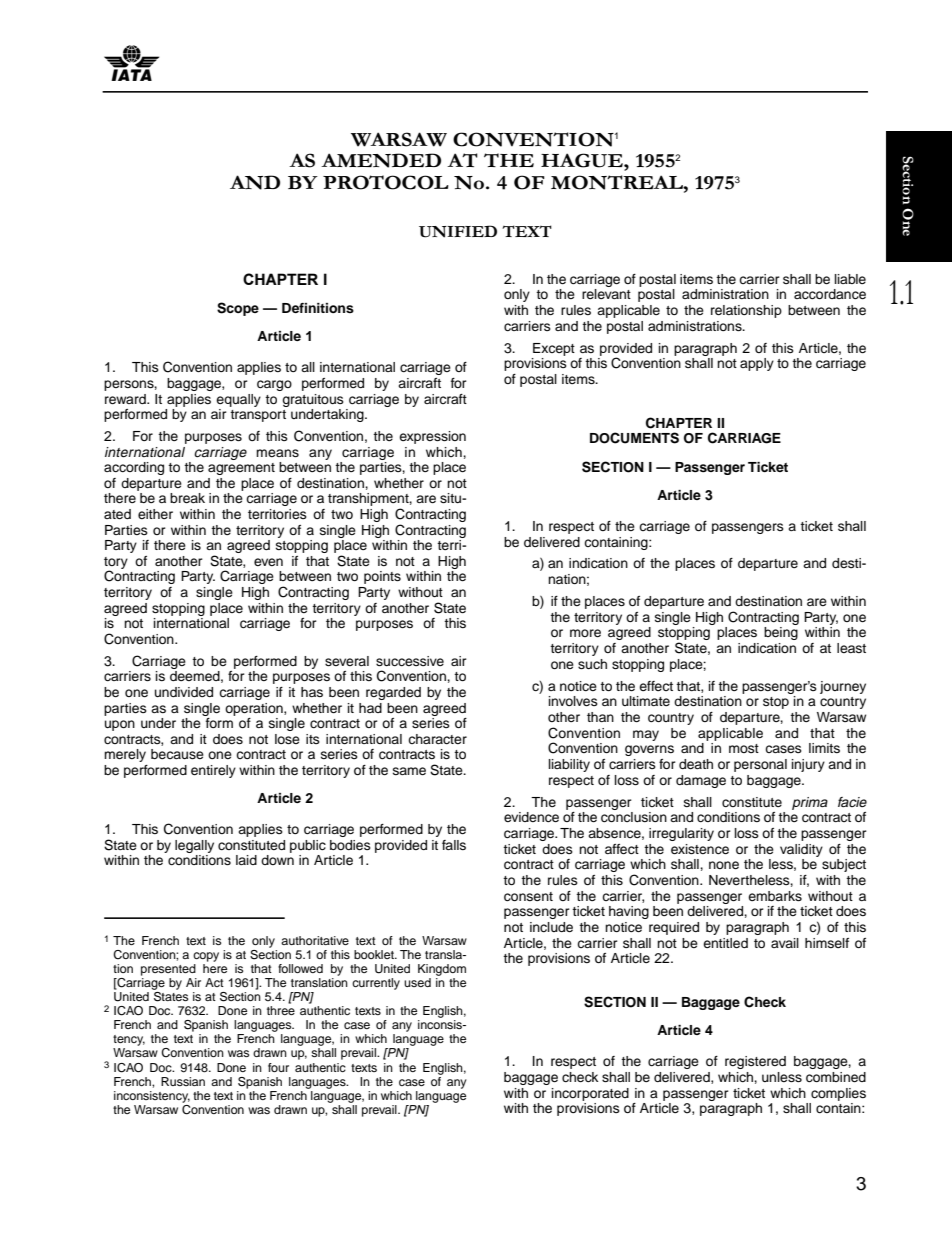 This image has width=952, height=1233. Describe the element at coordinates (634, 438) in the image. I see `DOCUMENTS` at that location.
